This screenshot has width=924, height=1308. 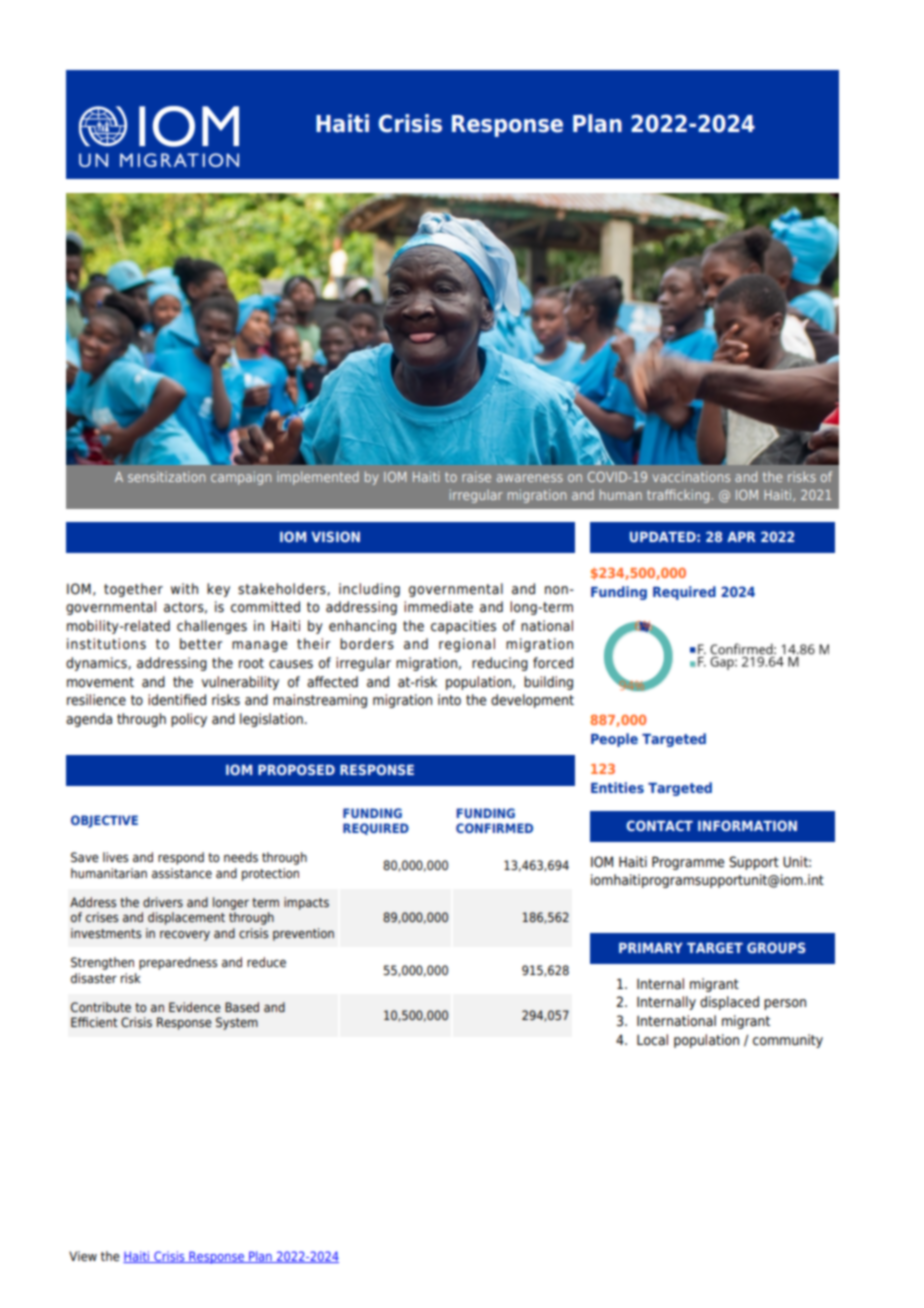 I want to click on Local, so click(x=652, y=1039).
